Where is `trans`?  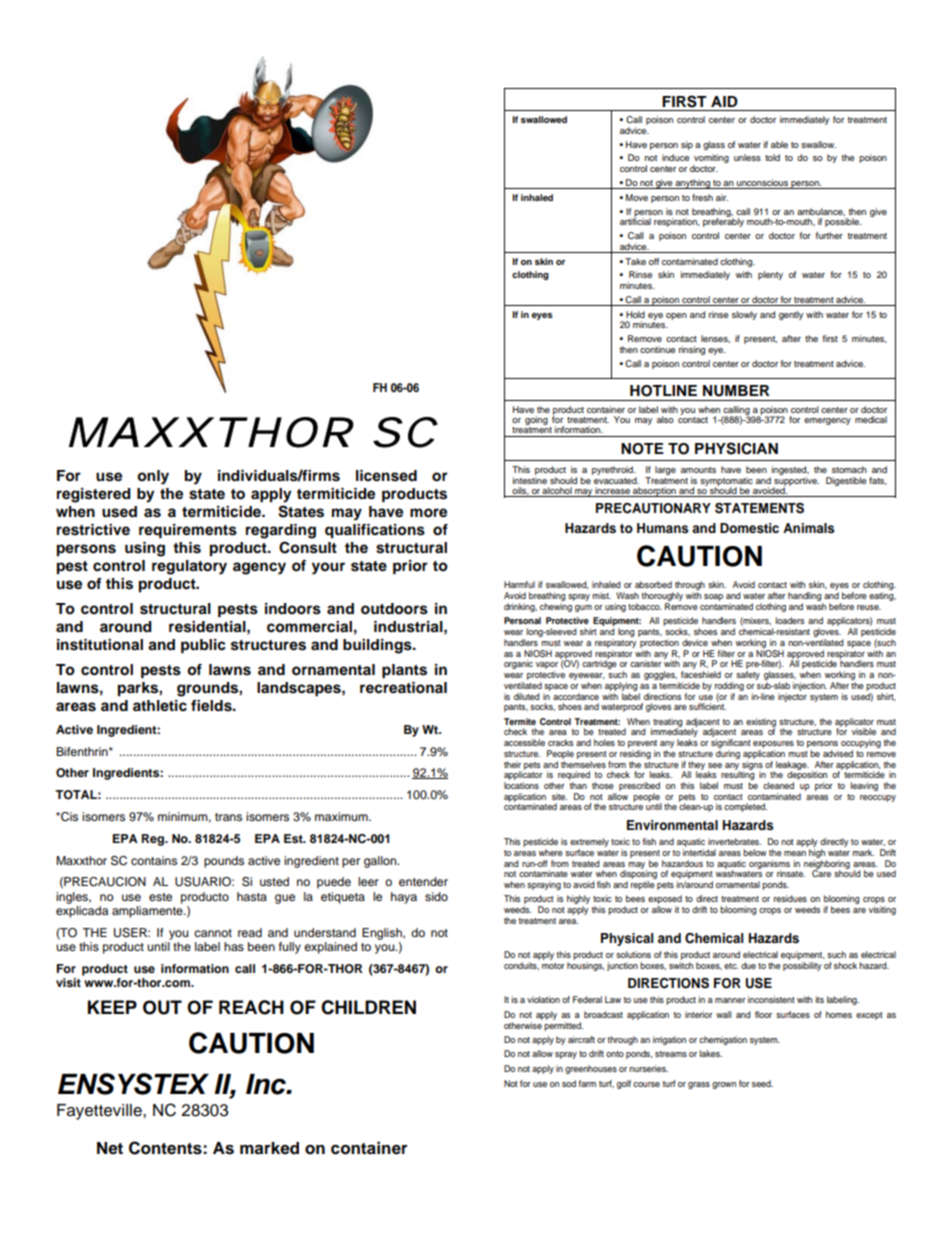 trans is located at coordinates (228, 817).
